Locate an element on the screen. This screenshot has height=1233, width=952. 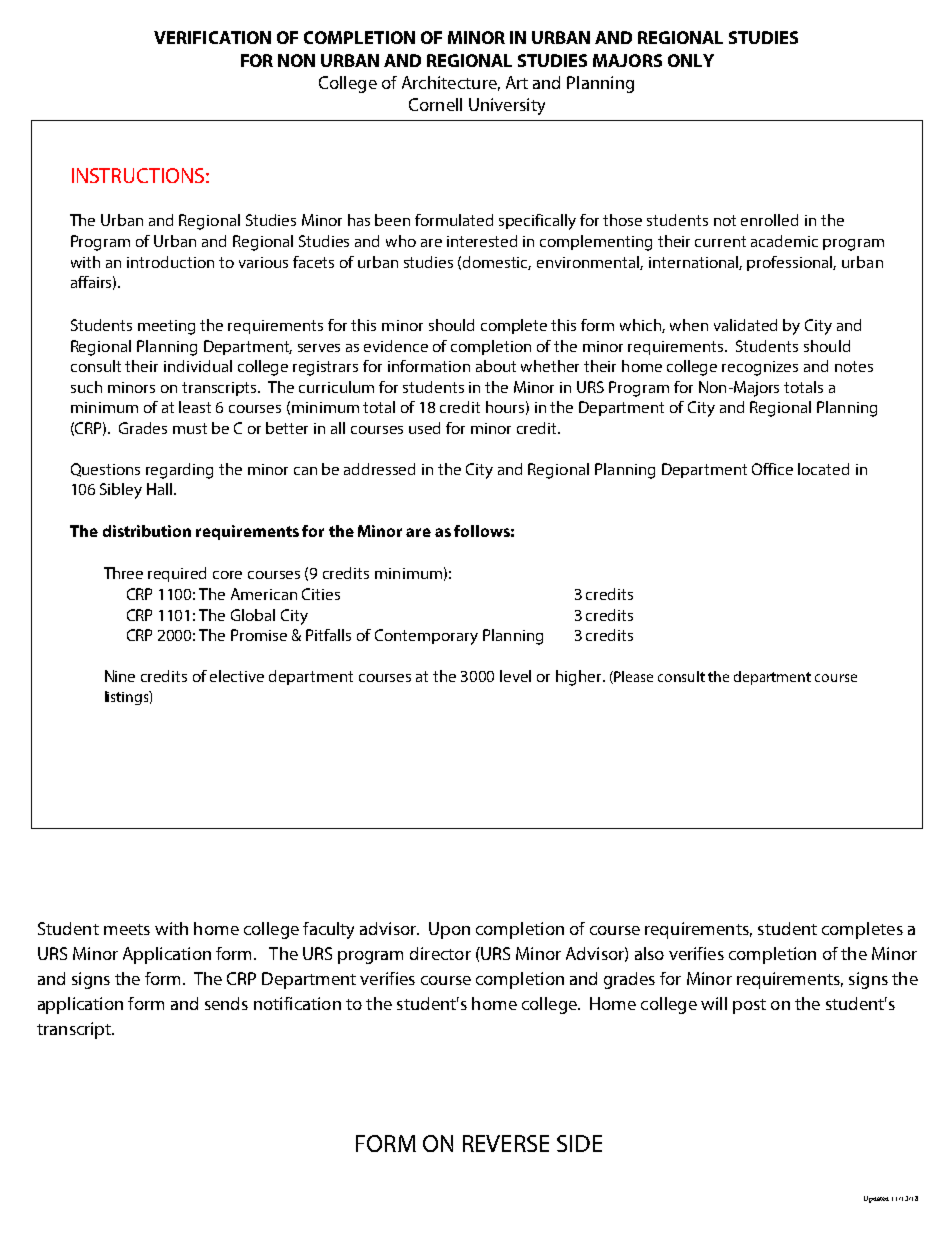
Updated is located at coordinates (876, 1199).
